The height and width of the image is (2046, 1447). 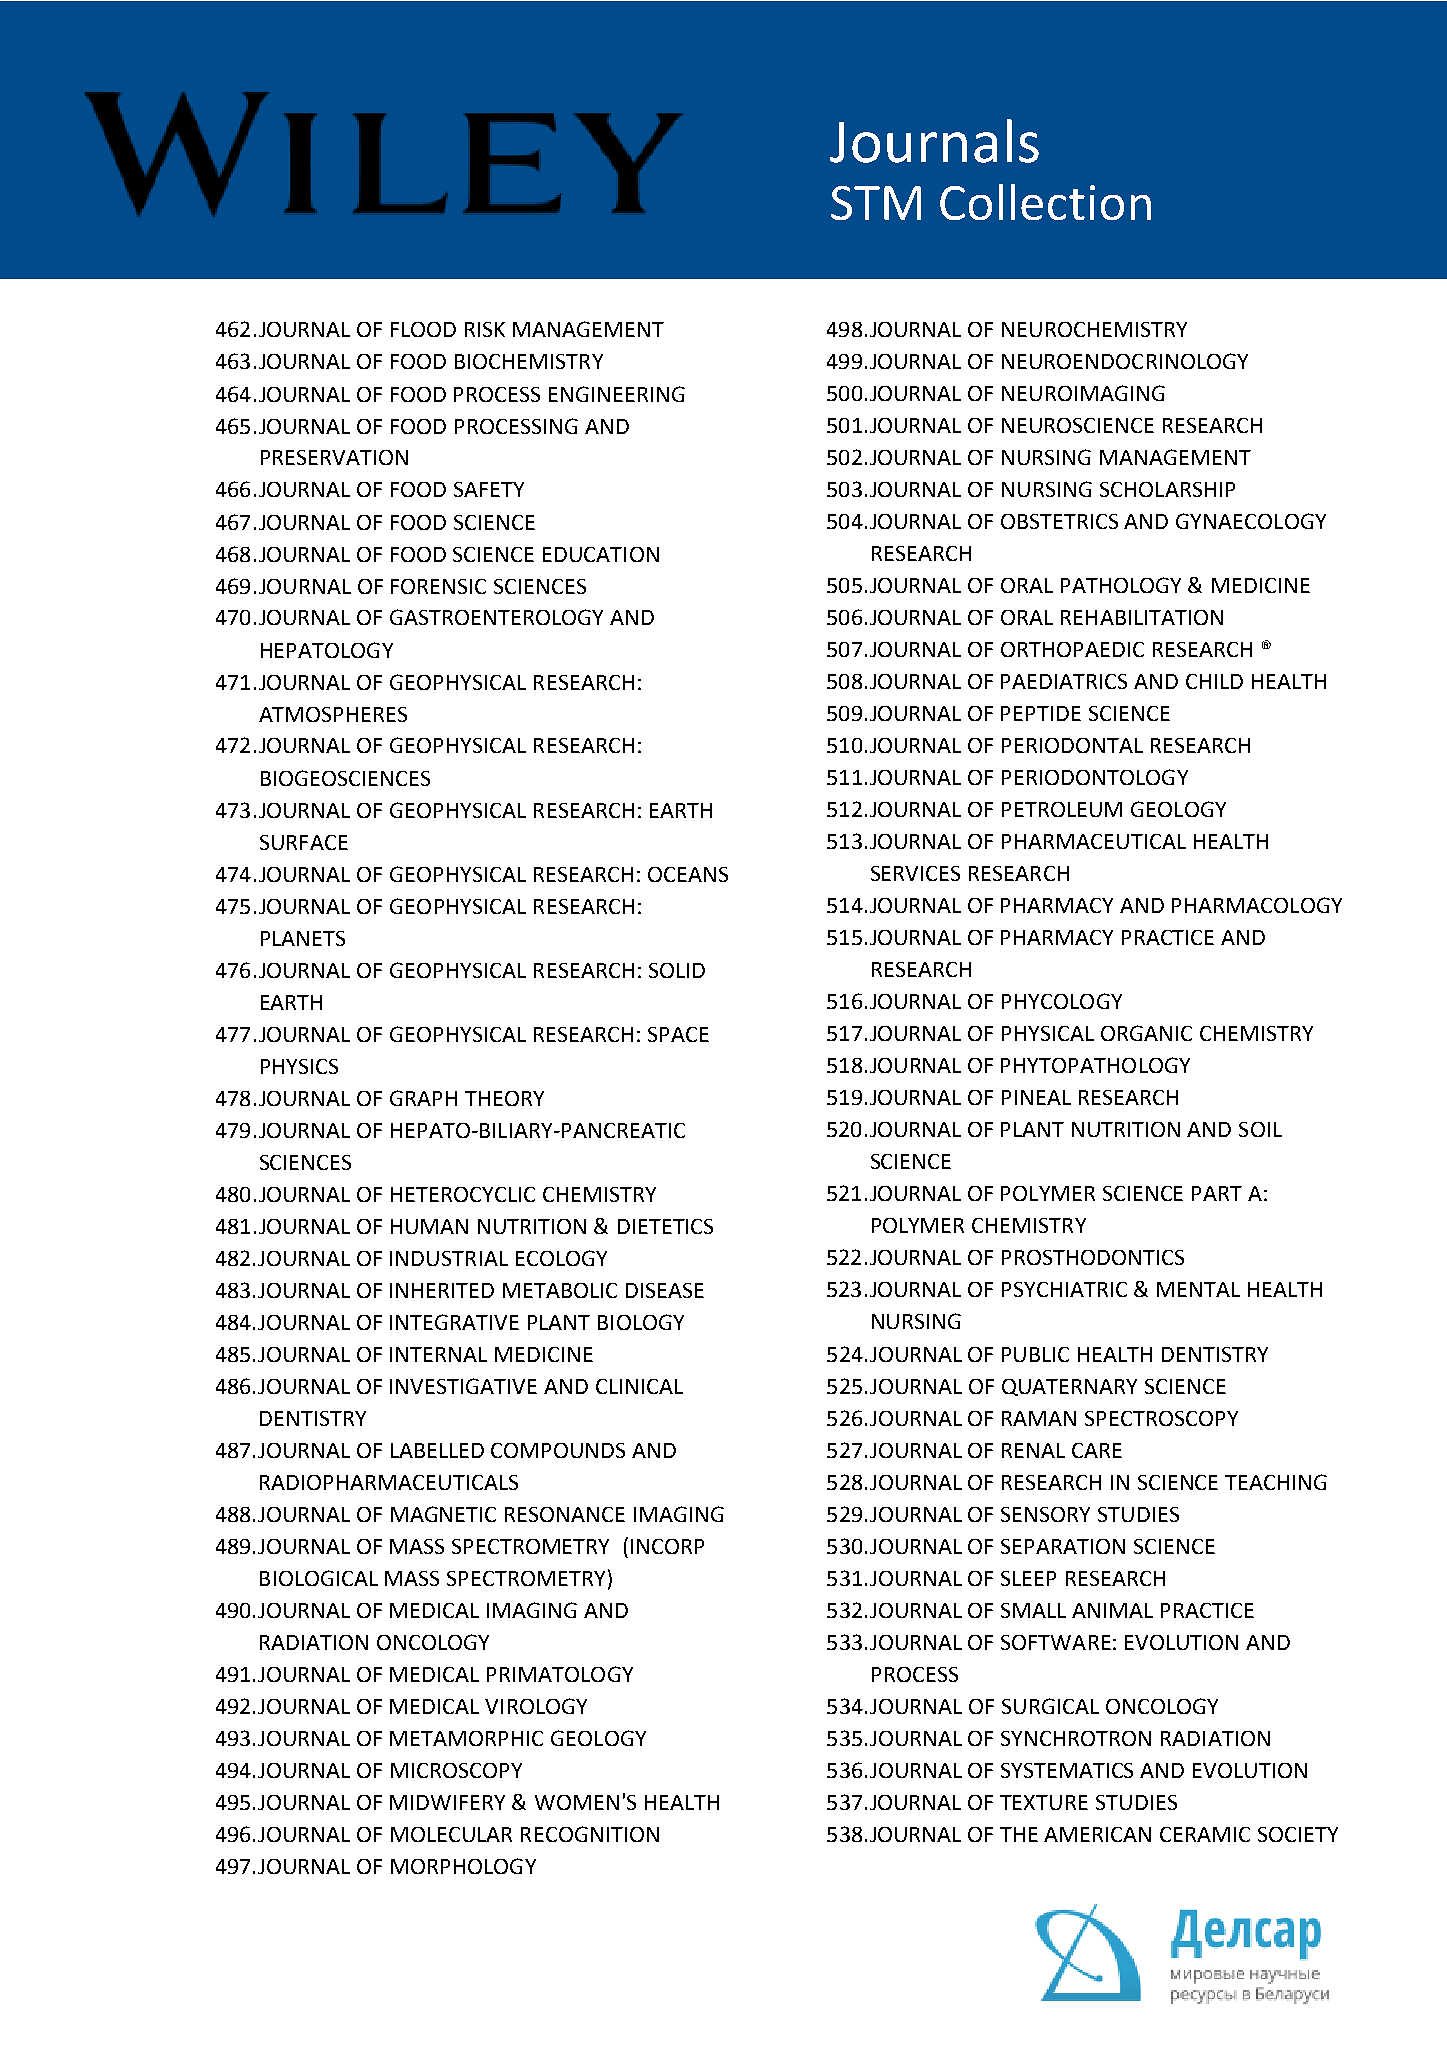 I want to click on RECOGNITION, so click(x=590, y=1834).
